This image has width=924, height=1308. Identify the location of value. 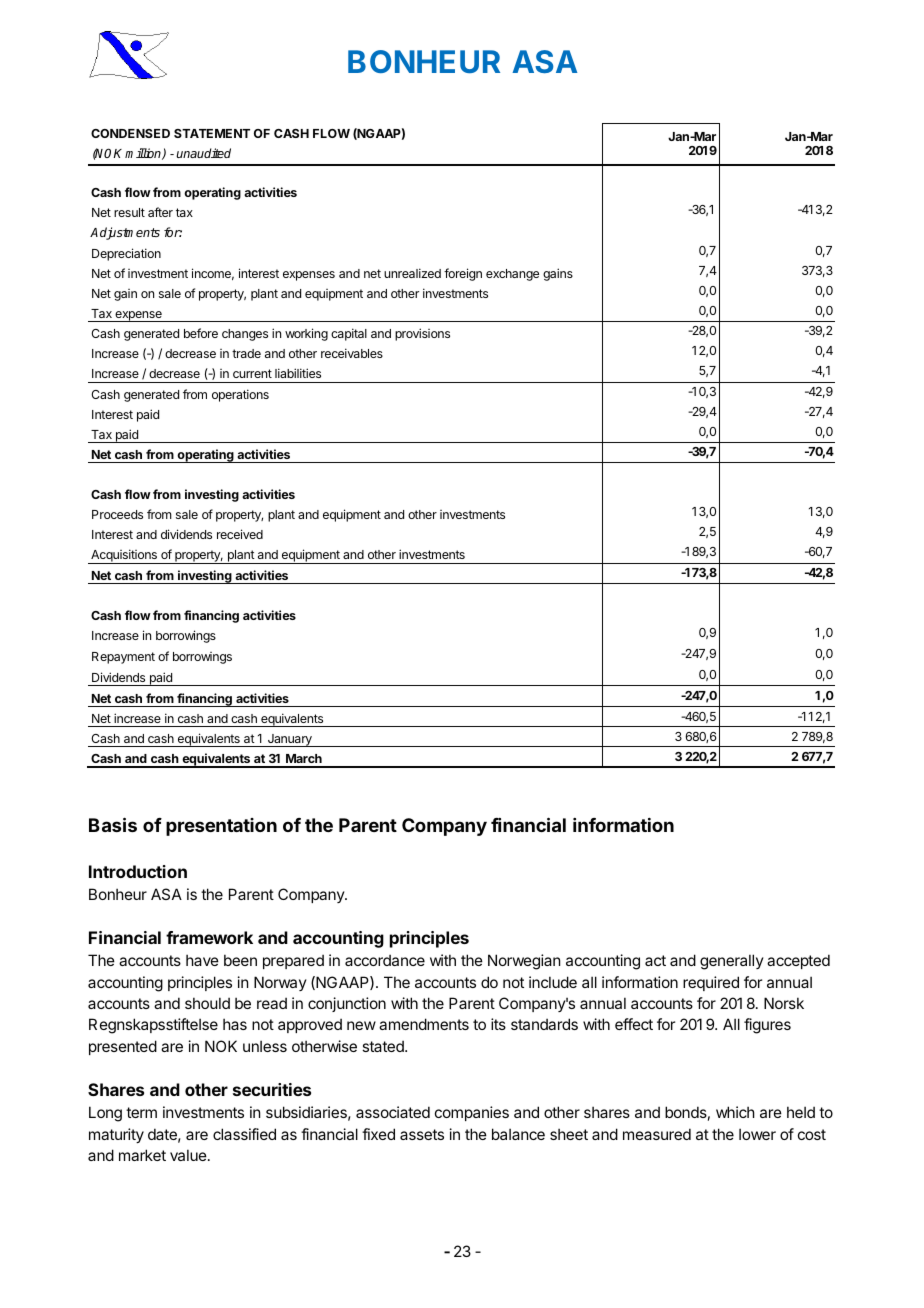
(189, 1155).
